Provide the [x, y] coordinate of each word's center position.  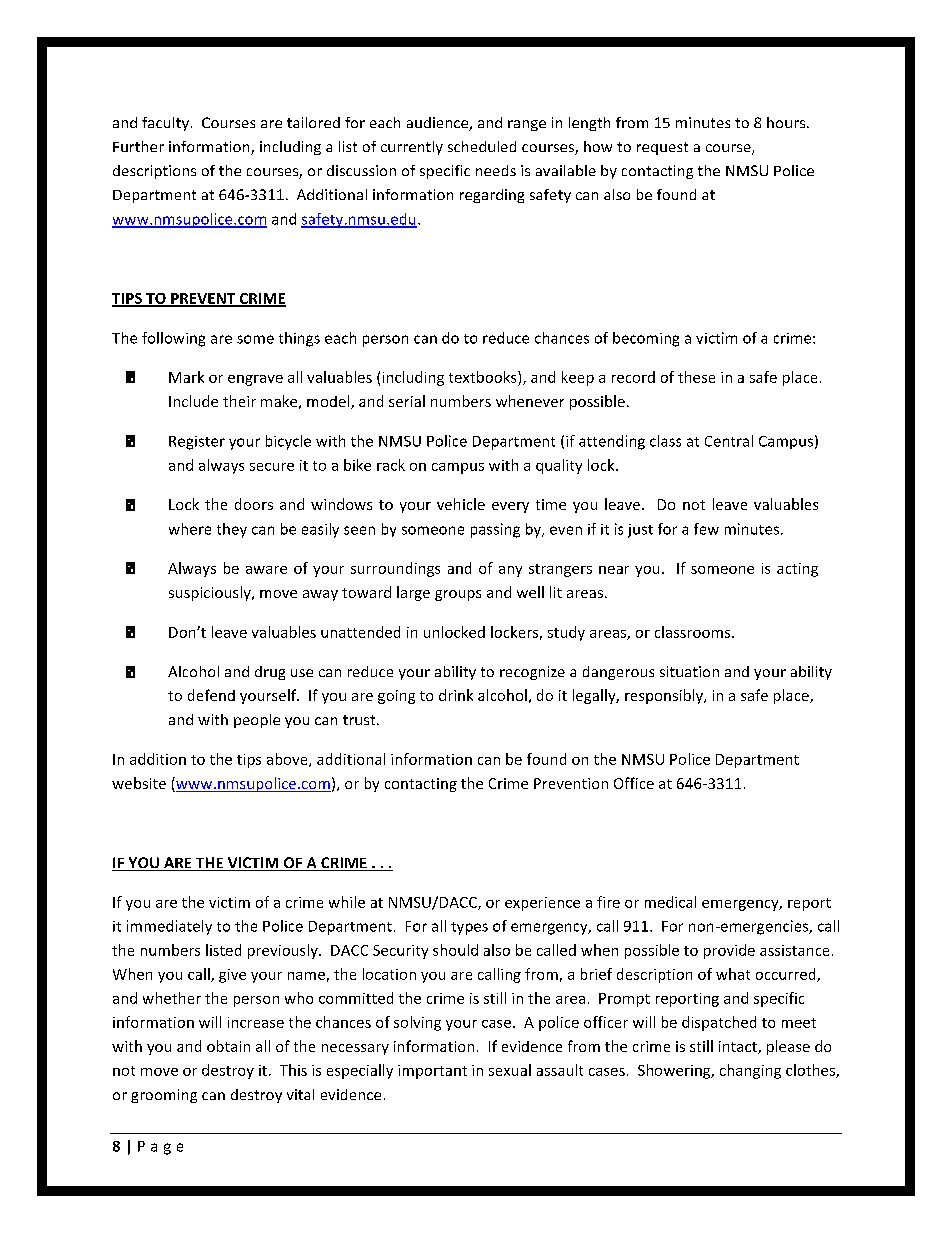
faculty [165, 124]
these [696, 377]
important [432, 1072]
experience [542, 904]
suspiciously [211, 593]
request [662, 148]
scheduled [482, 146]
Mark [186, 377]
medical [670, 902]
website [139, 783]
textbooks [484, 377]
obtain [228, 1046]
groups [458, 595]
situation [689, 671]
